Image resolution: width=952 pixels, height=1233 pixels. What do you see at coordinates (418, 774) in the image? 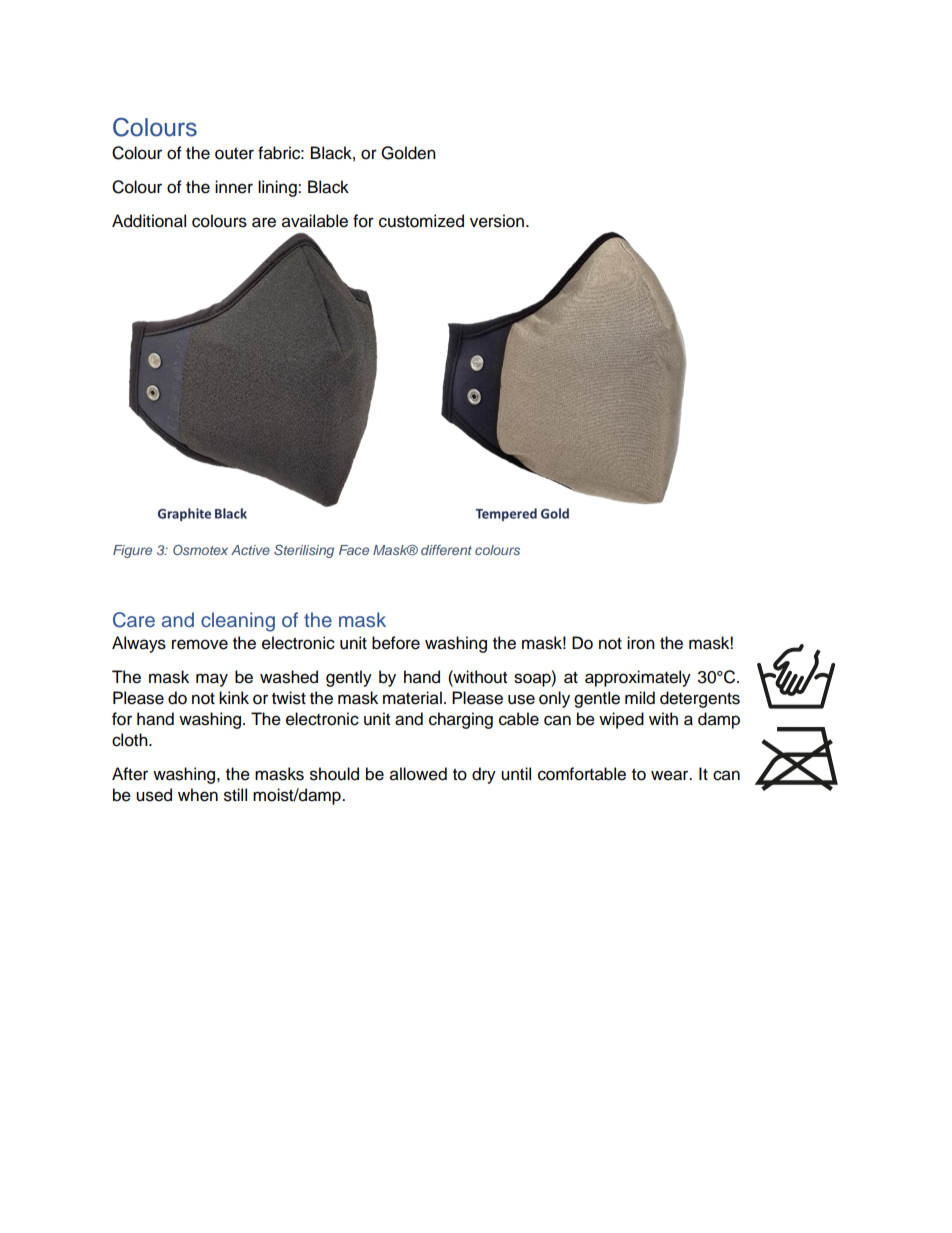
I see `allowed` at bounding box center [418, 774].
